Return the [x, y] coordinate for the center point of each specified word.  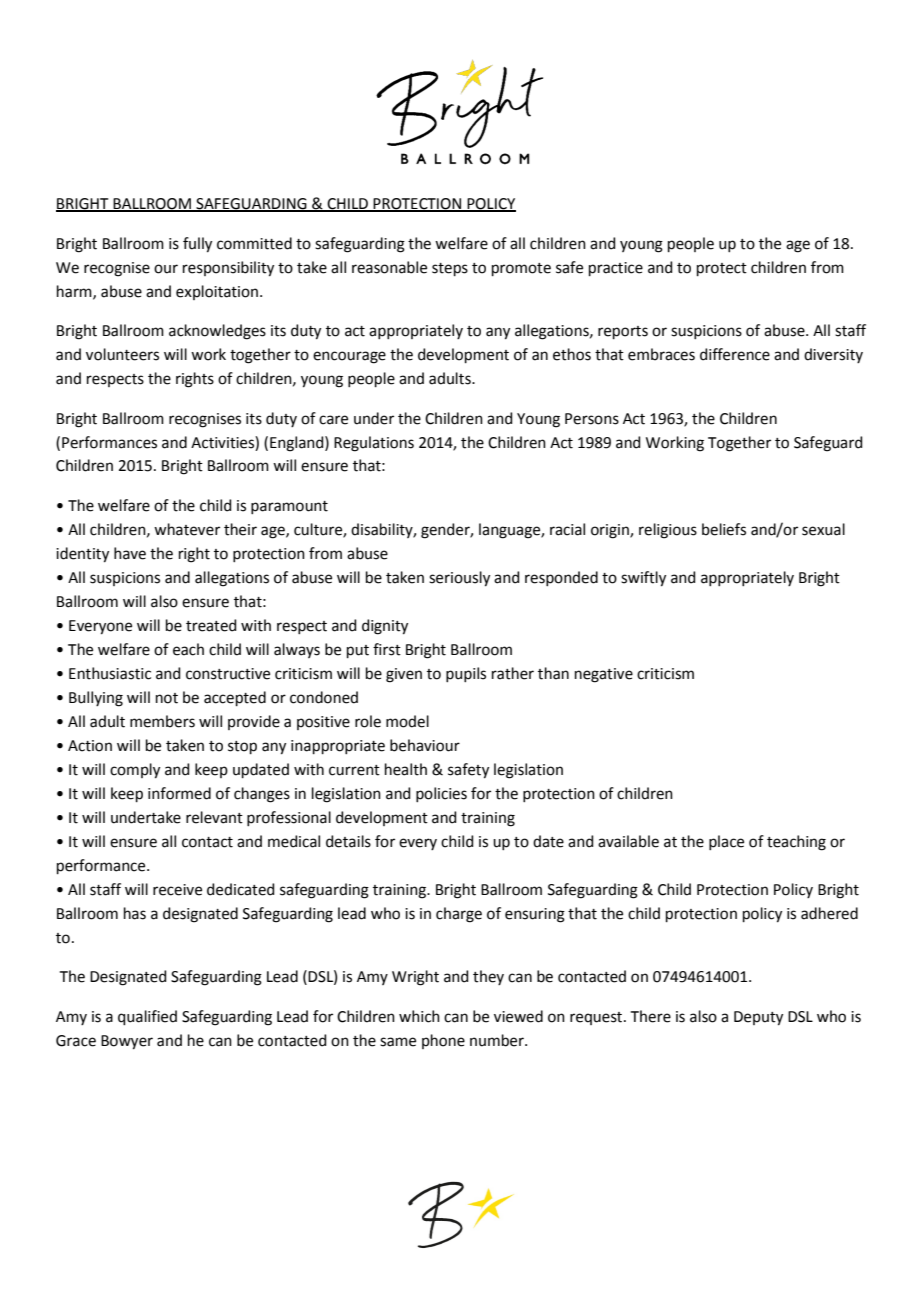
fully [197, 245]
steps [450, 269]
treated [211, 625]
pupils [466, 674]
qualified [147, 1017]
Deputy [758, 1018]
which [419, 1016]
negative [604, 675]
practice [616, 269]
